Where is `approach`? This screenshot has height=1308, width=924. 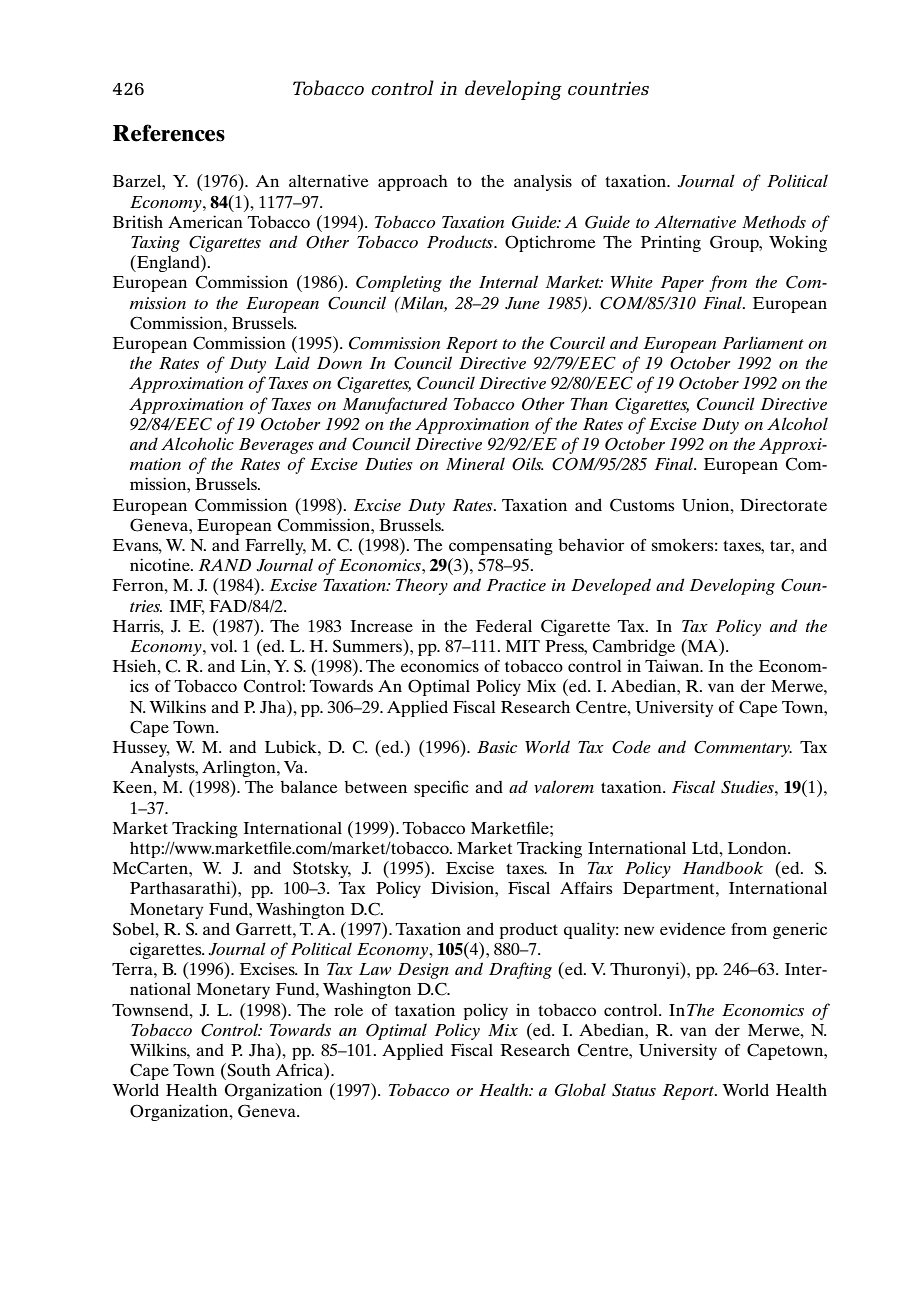 approach is located at coordinates (413, 183).
